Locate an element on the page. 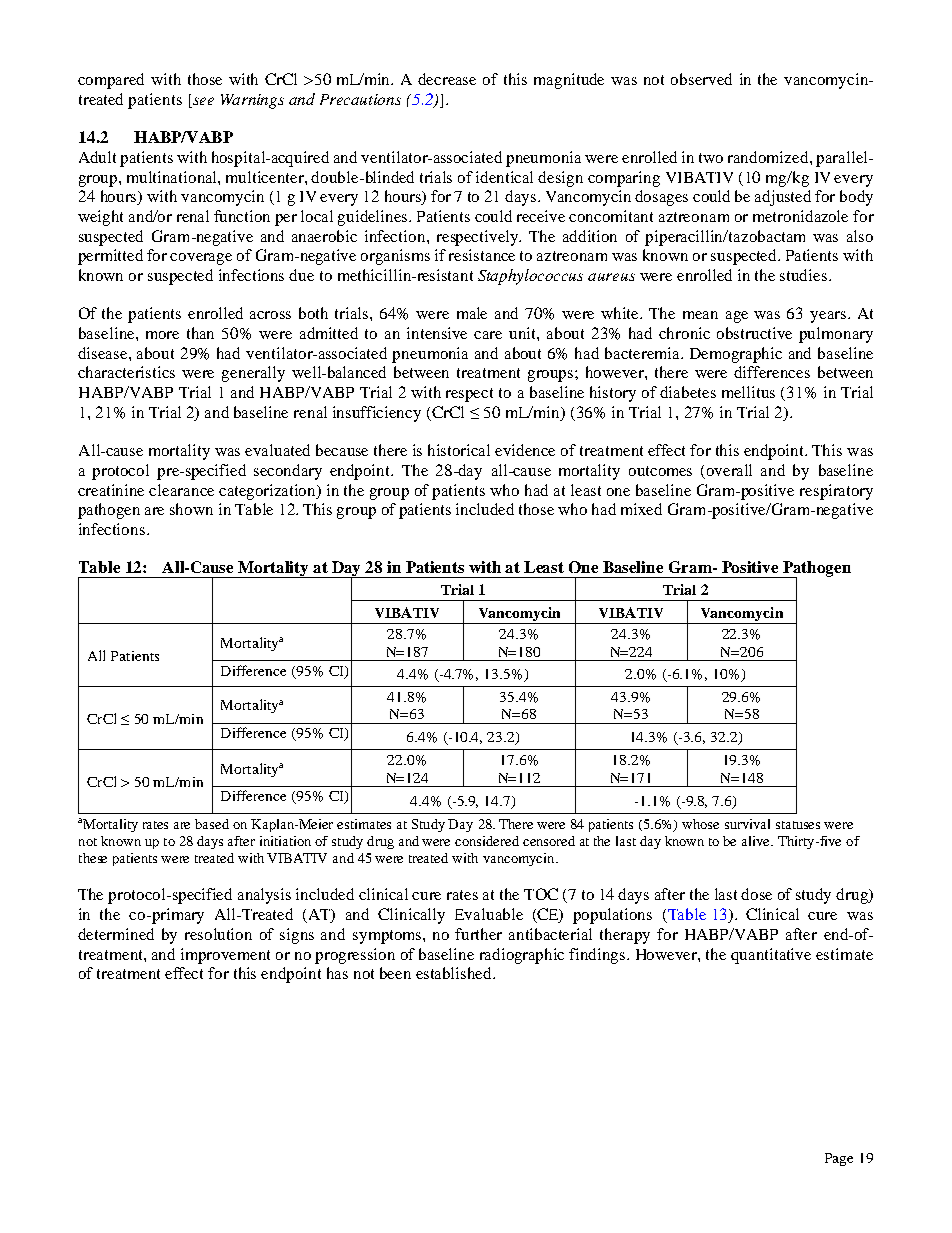 Image resolution: width=952 pixels, height=1233 pixels. than is located at coordinates (200, 333).
